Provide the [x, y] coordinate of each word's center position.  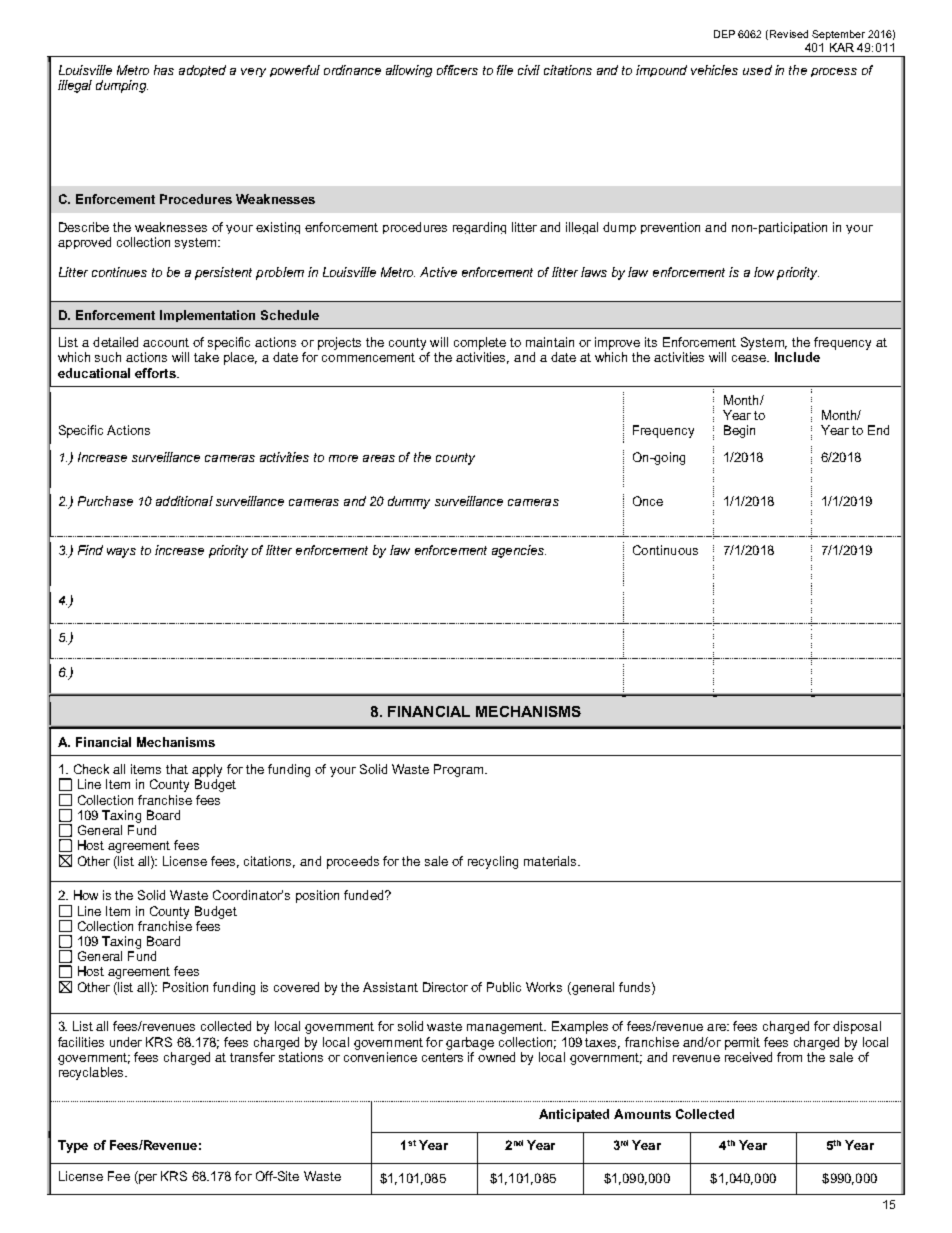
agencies [519, 551]
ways [121, 553]
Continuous [665, 550]
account [166, 342]
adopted [202, 71]
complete [480, 343]
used [757, 70]
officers [457, 70]
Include [797, 357]
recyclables [92, 1073]
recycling [493, 862]
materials [551, 861]
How [86, 895]
